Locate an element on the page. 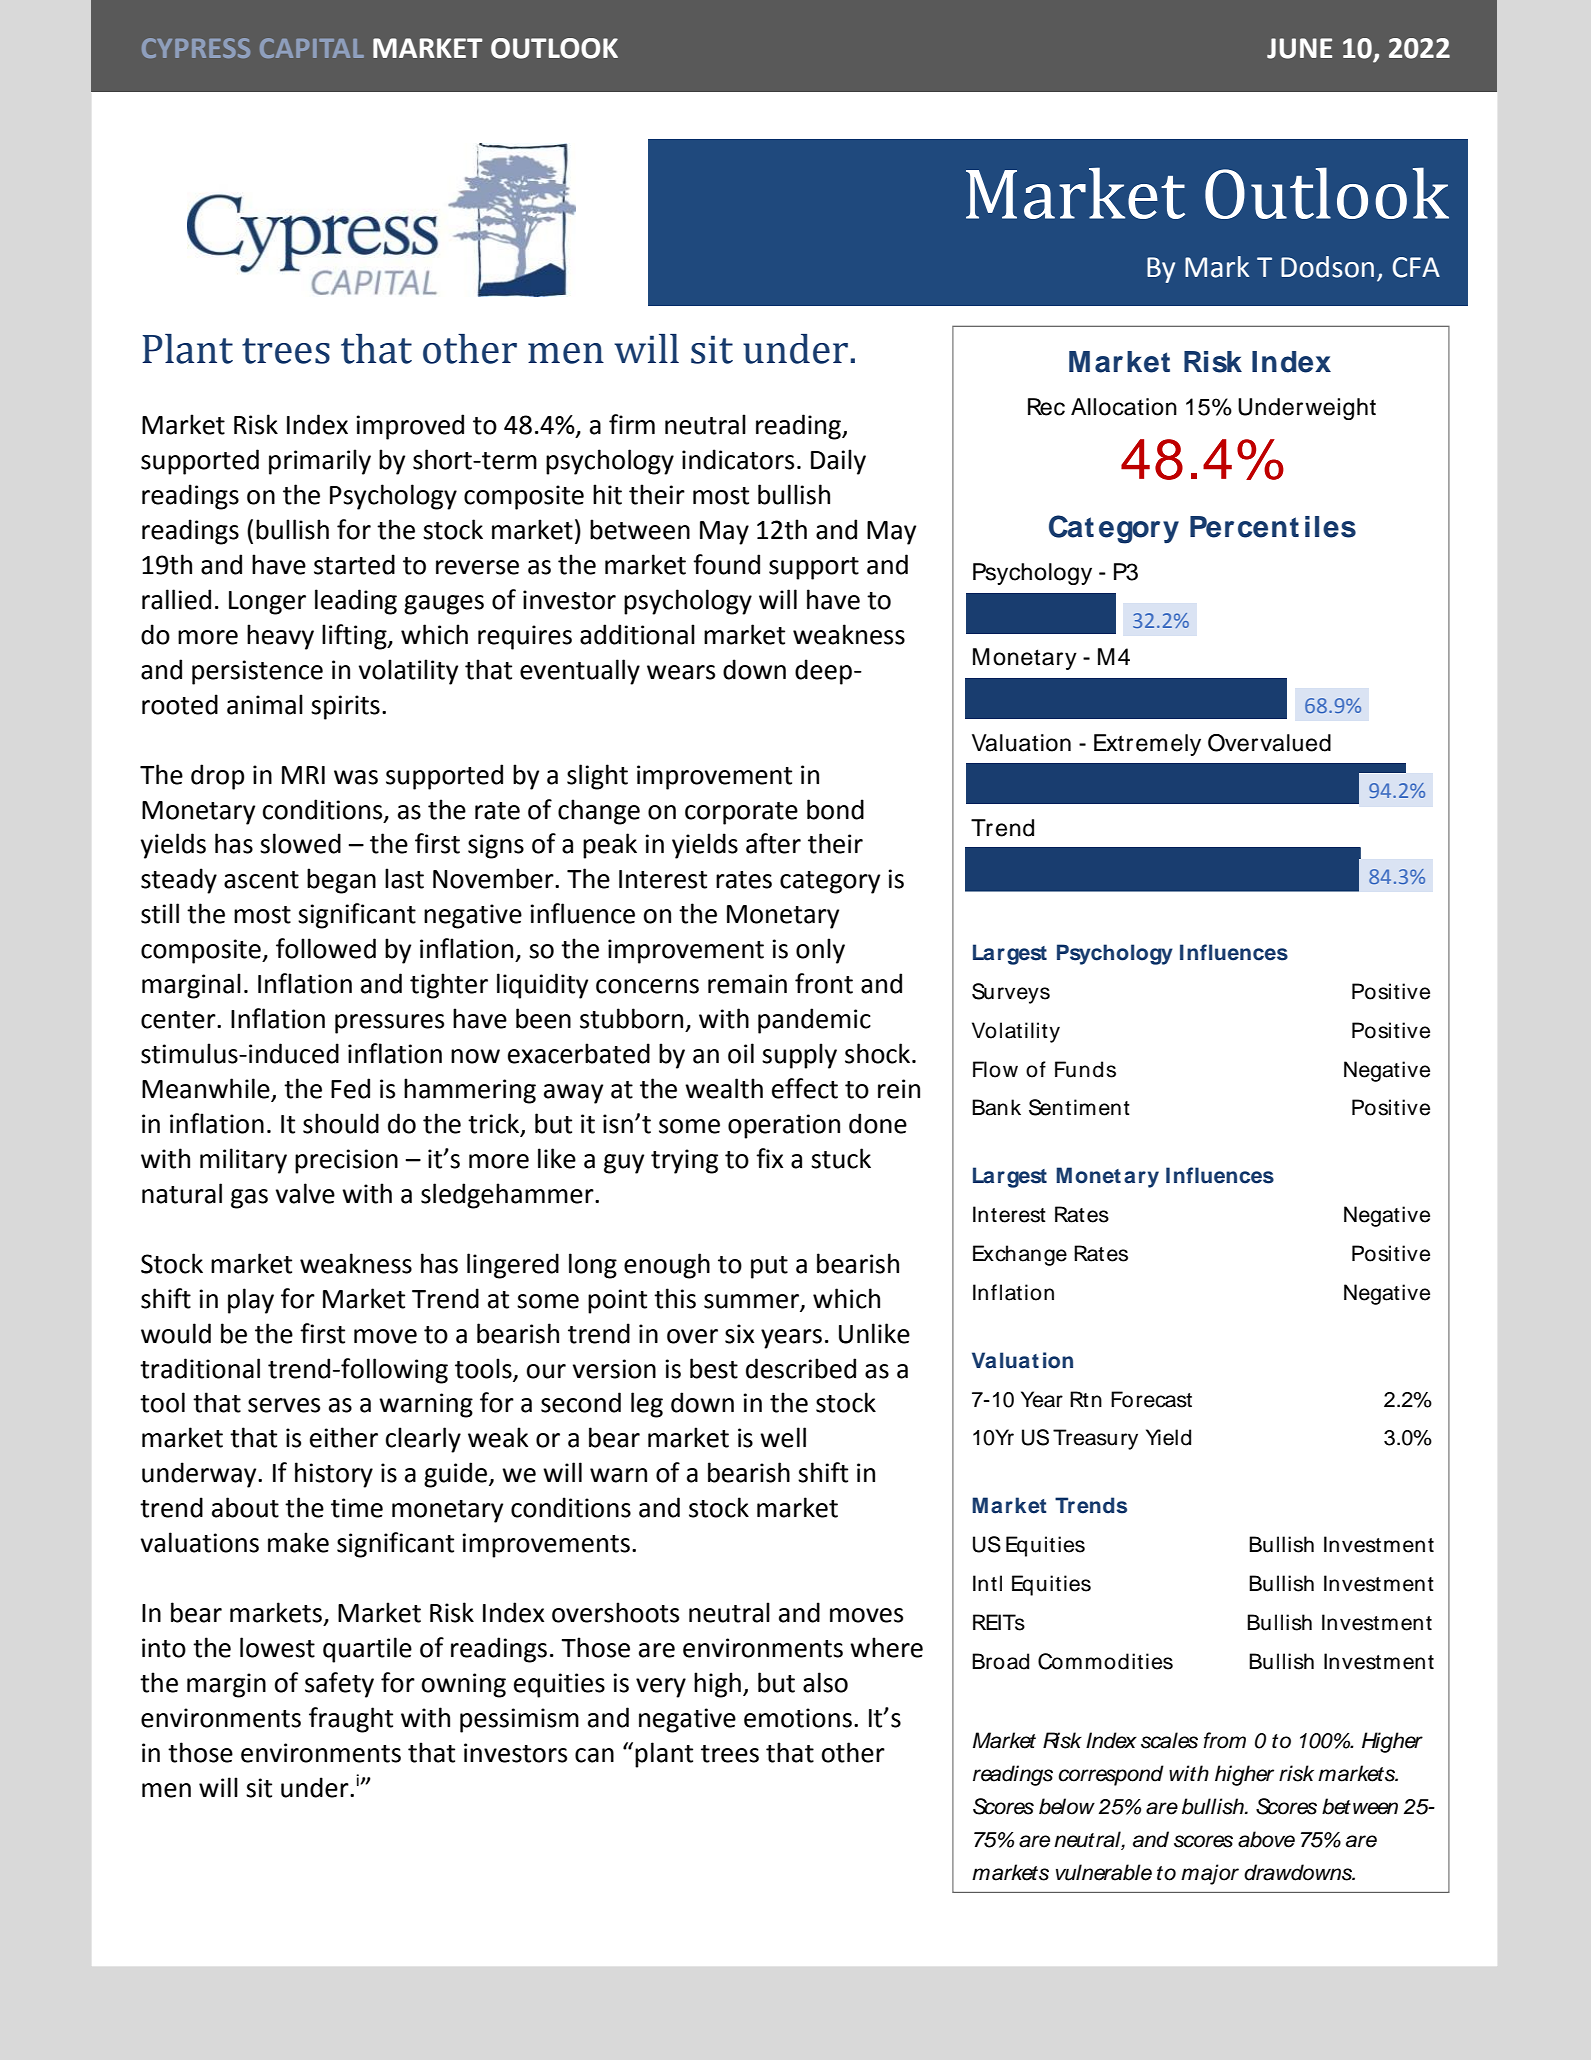 Image resolution: width=1591 pixels, height=2060 pixels. found is located at coordinates (726, 564).
